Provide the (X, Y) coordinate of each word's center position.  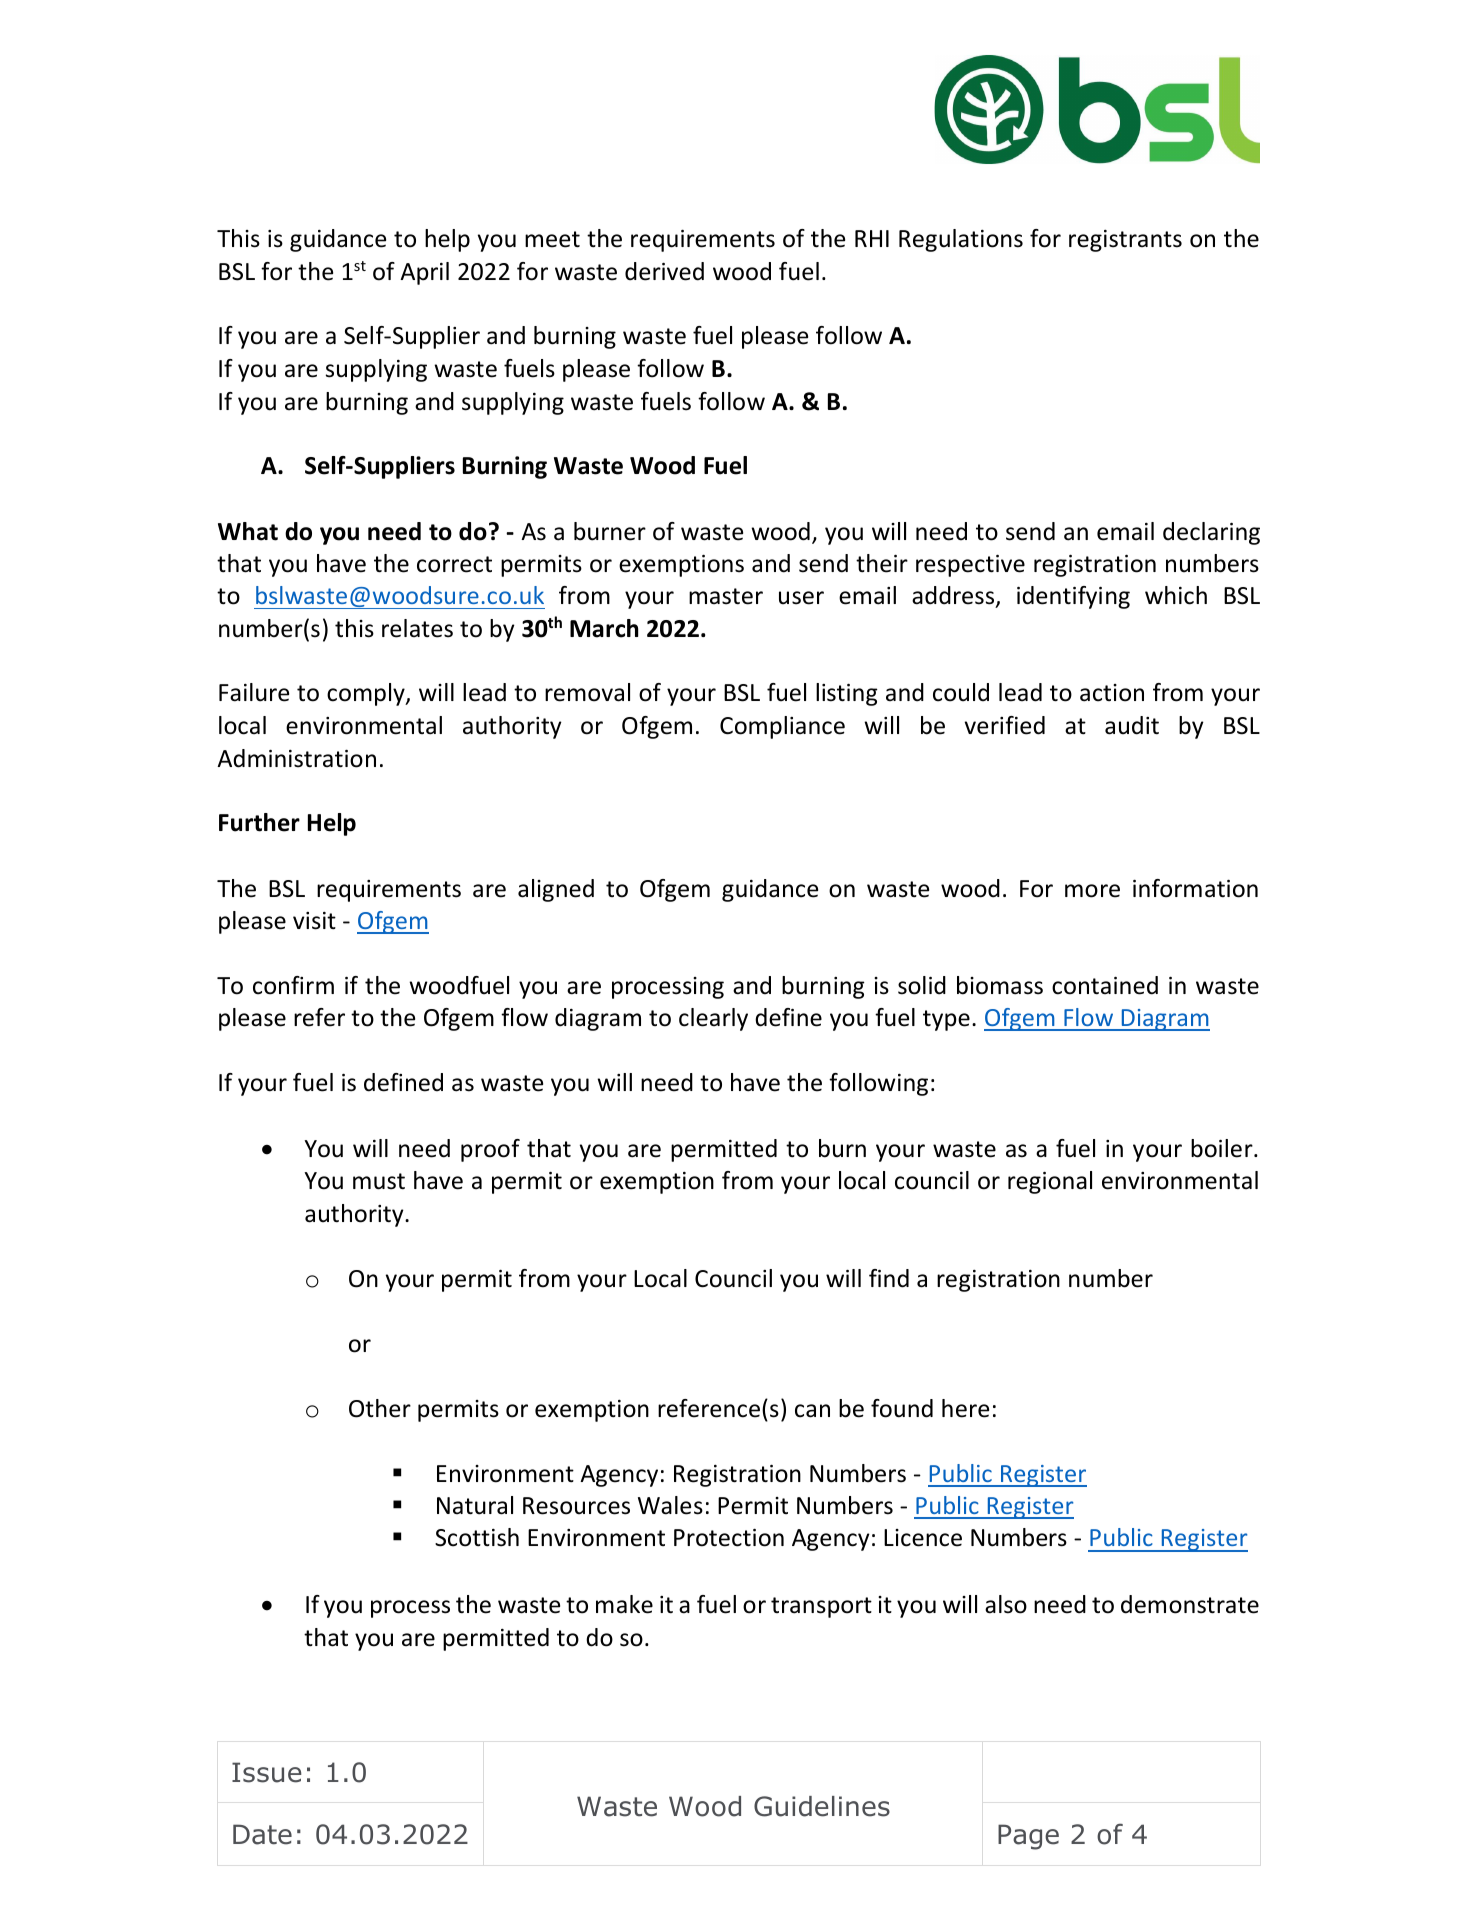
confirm (293, 985)
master (726, 596)
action (1112, 693)
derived (664, 271)
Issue (267, 1772)
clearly (713, 1019)
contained (1105, 985)
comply (367, 694)
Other (380, 1408)
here (965, 1408)
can (812, 1411)
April (424, 273)
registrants (1125, 241)
